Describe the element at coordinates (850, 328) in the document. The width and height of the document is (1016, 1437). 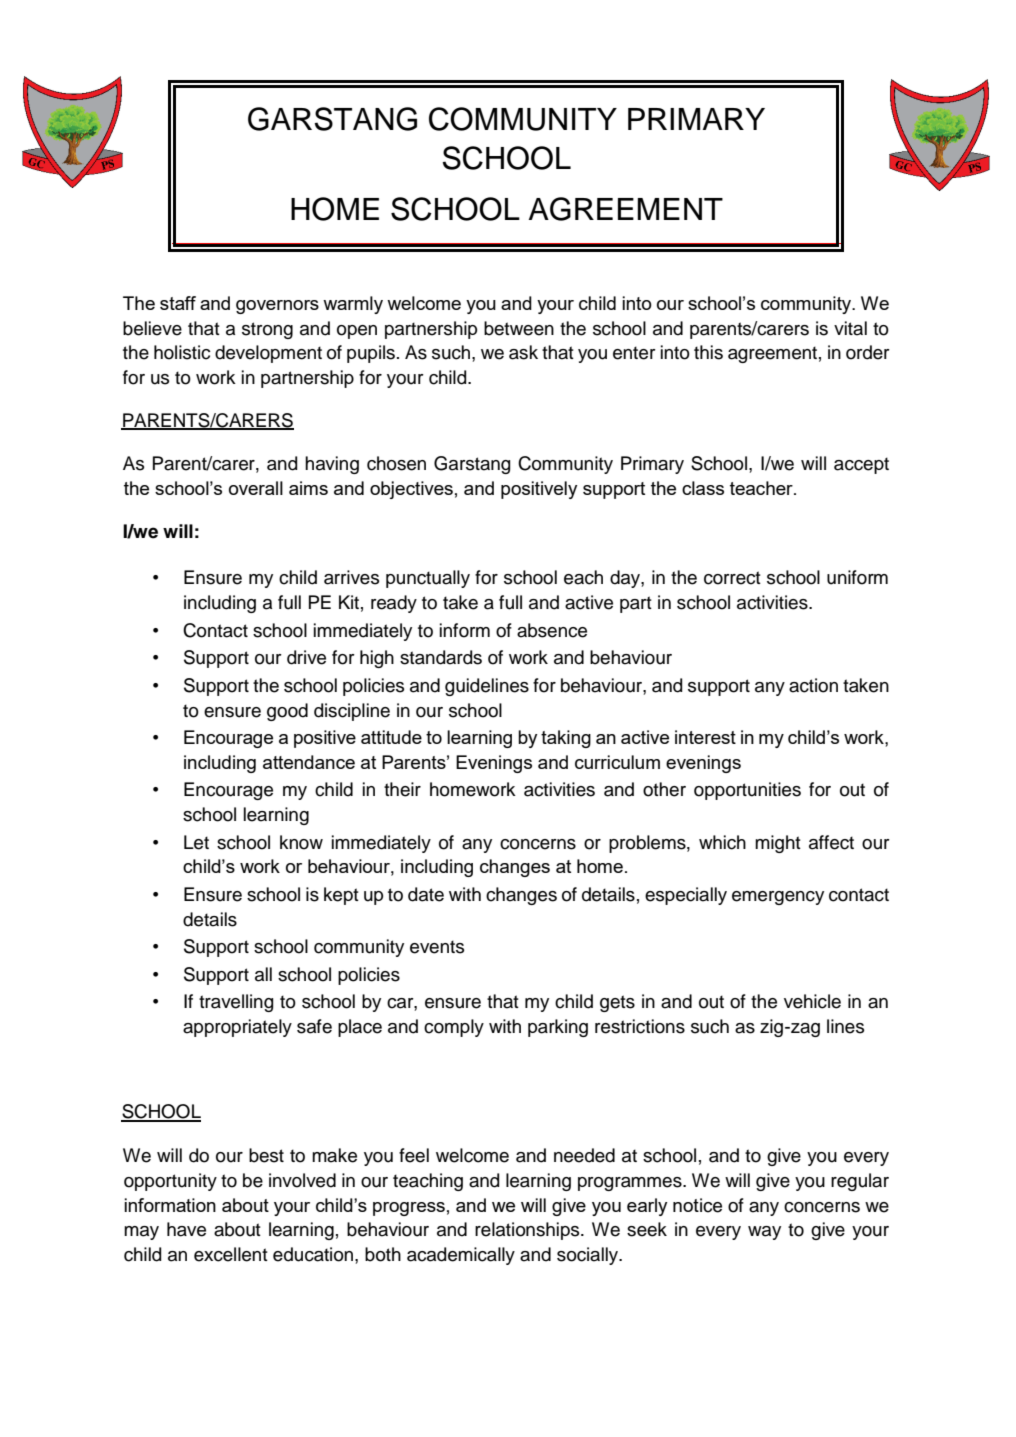
I see `vital` at that location.
